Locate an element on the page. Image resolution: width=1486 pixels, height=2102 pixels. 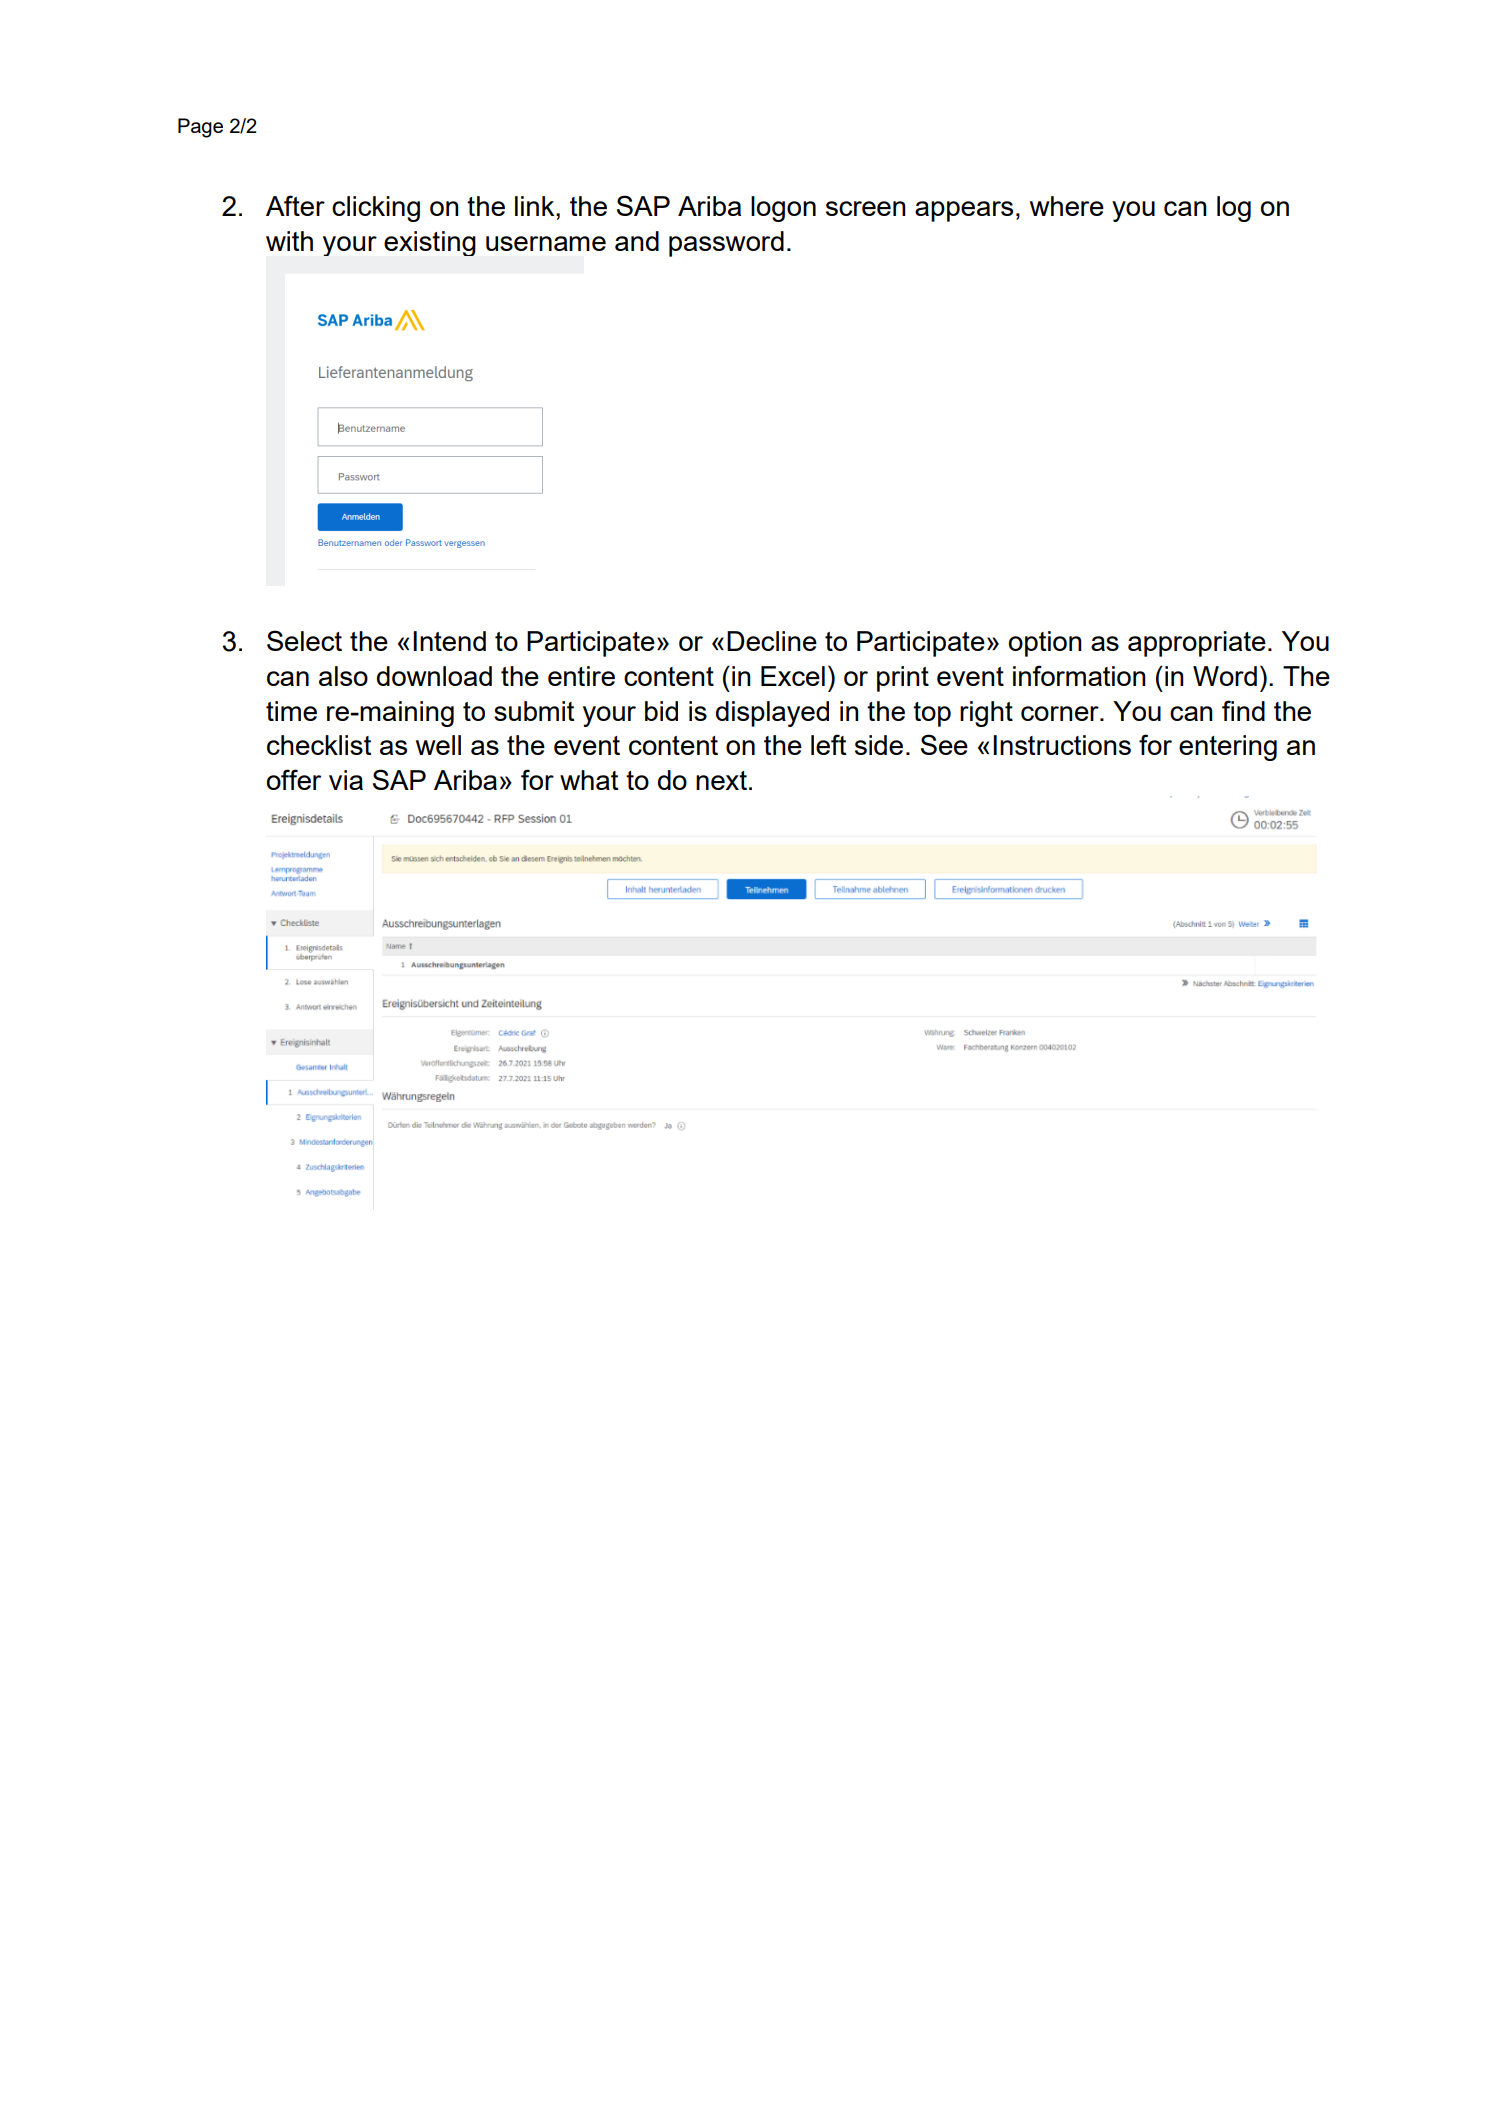
Decline is located at coordinates (772, 641).
